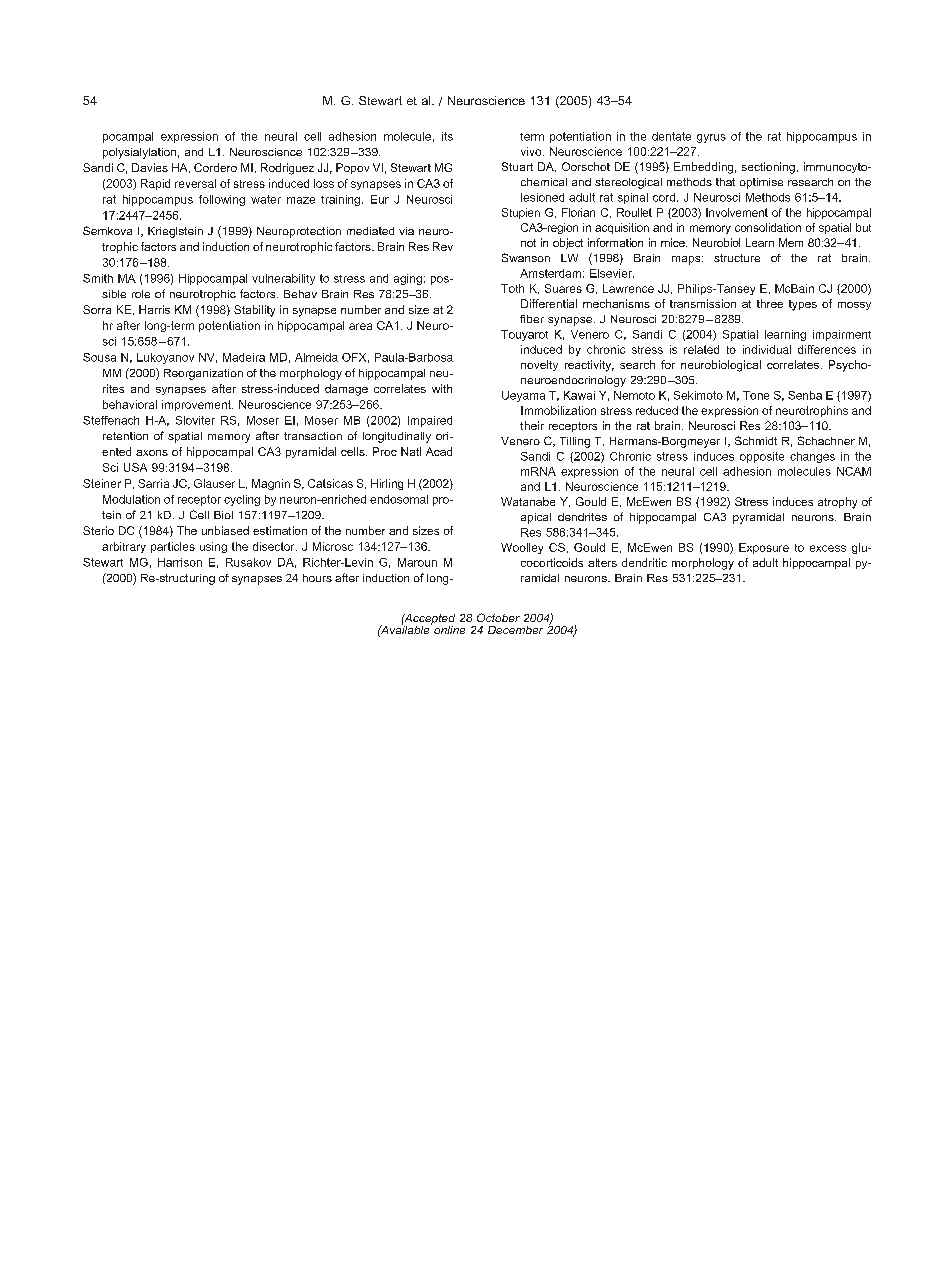  What do you see at coordinates (203, 374) in the screenshot?
I see `Reorganization` at bounding box center [203, 374].
